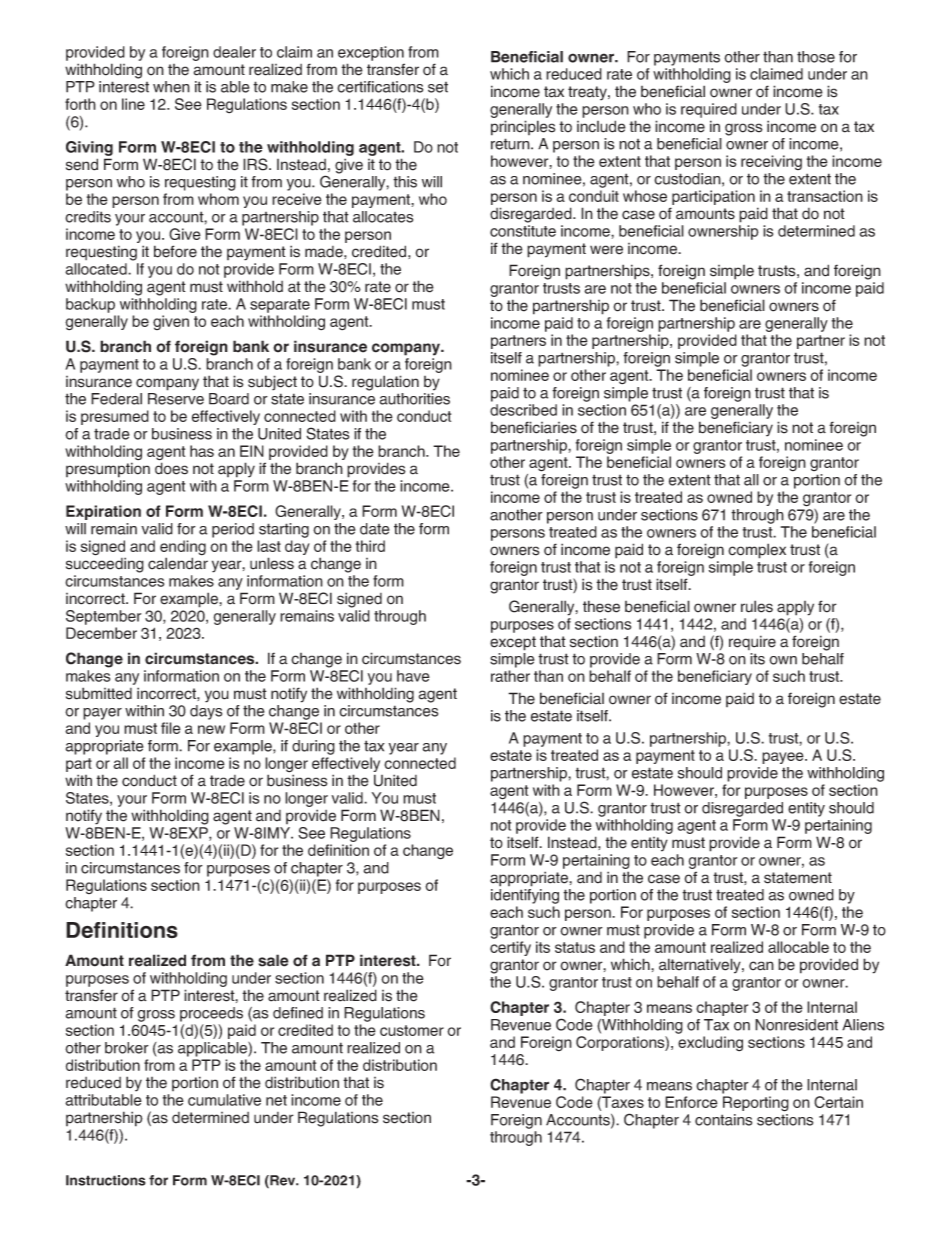  I want to click on set, so click(438, 87).
